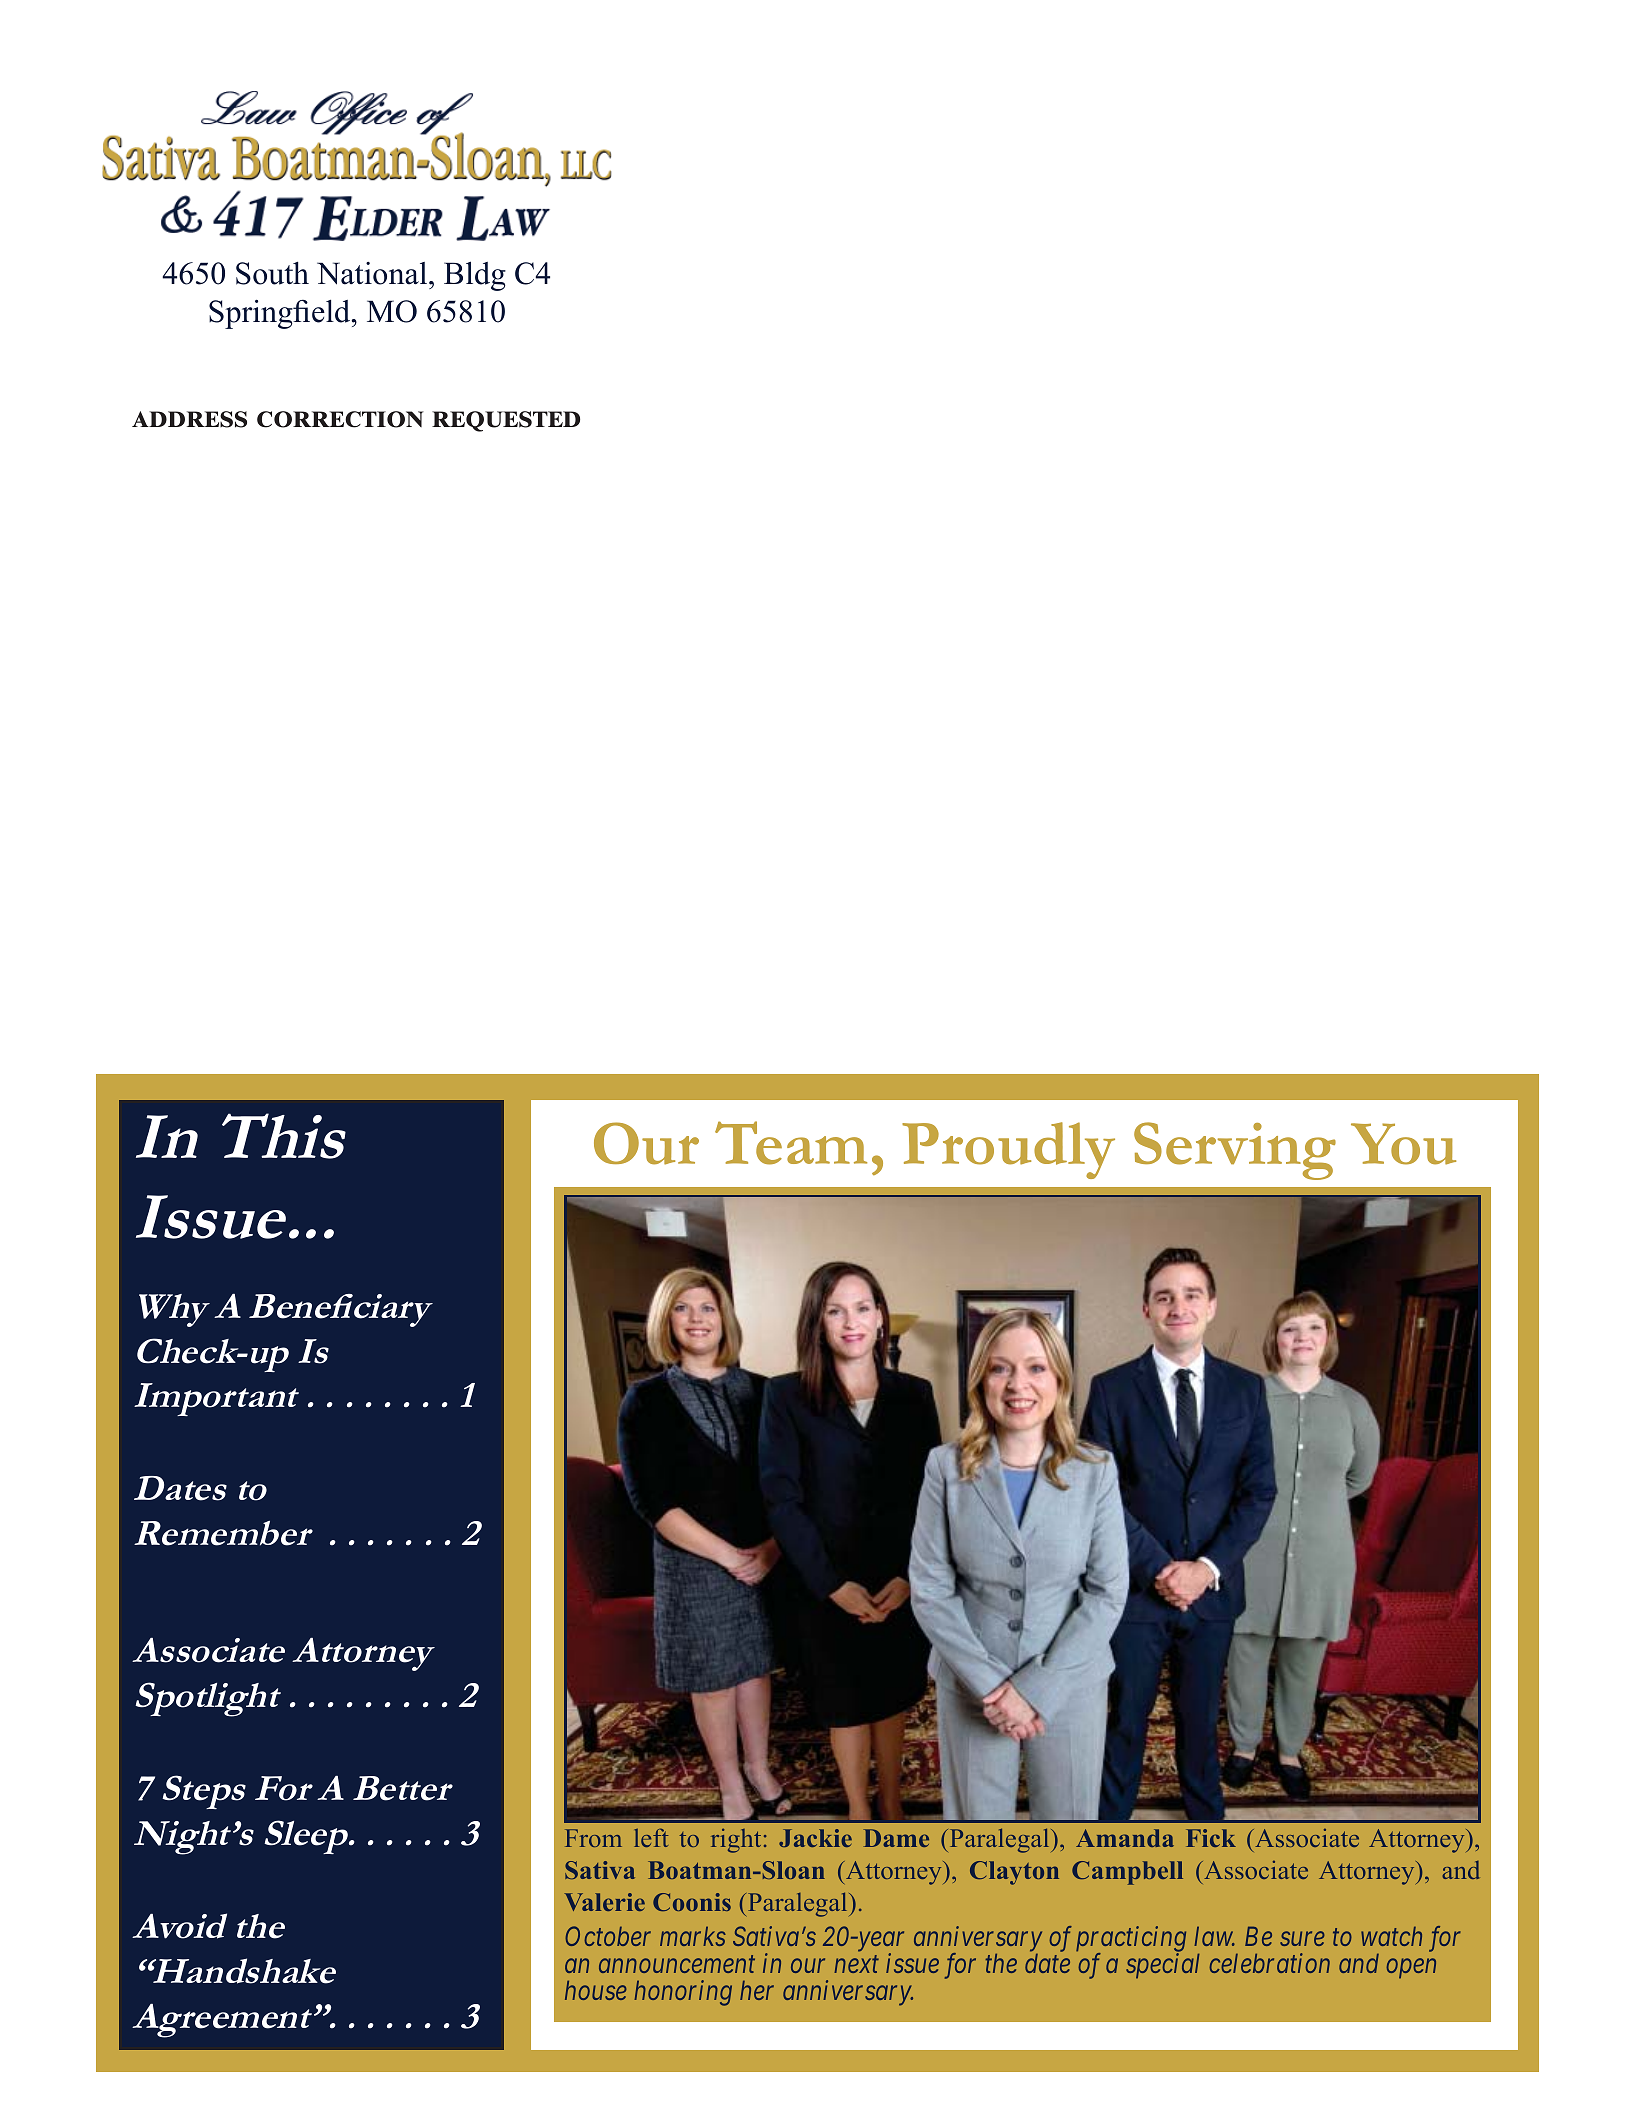 This screenshot has height=2116, width=1635. Describe the element at coordinates (1125, 1838) in the screenshot. I see `Amanda` at that location.
